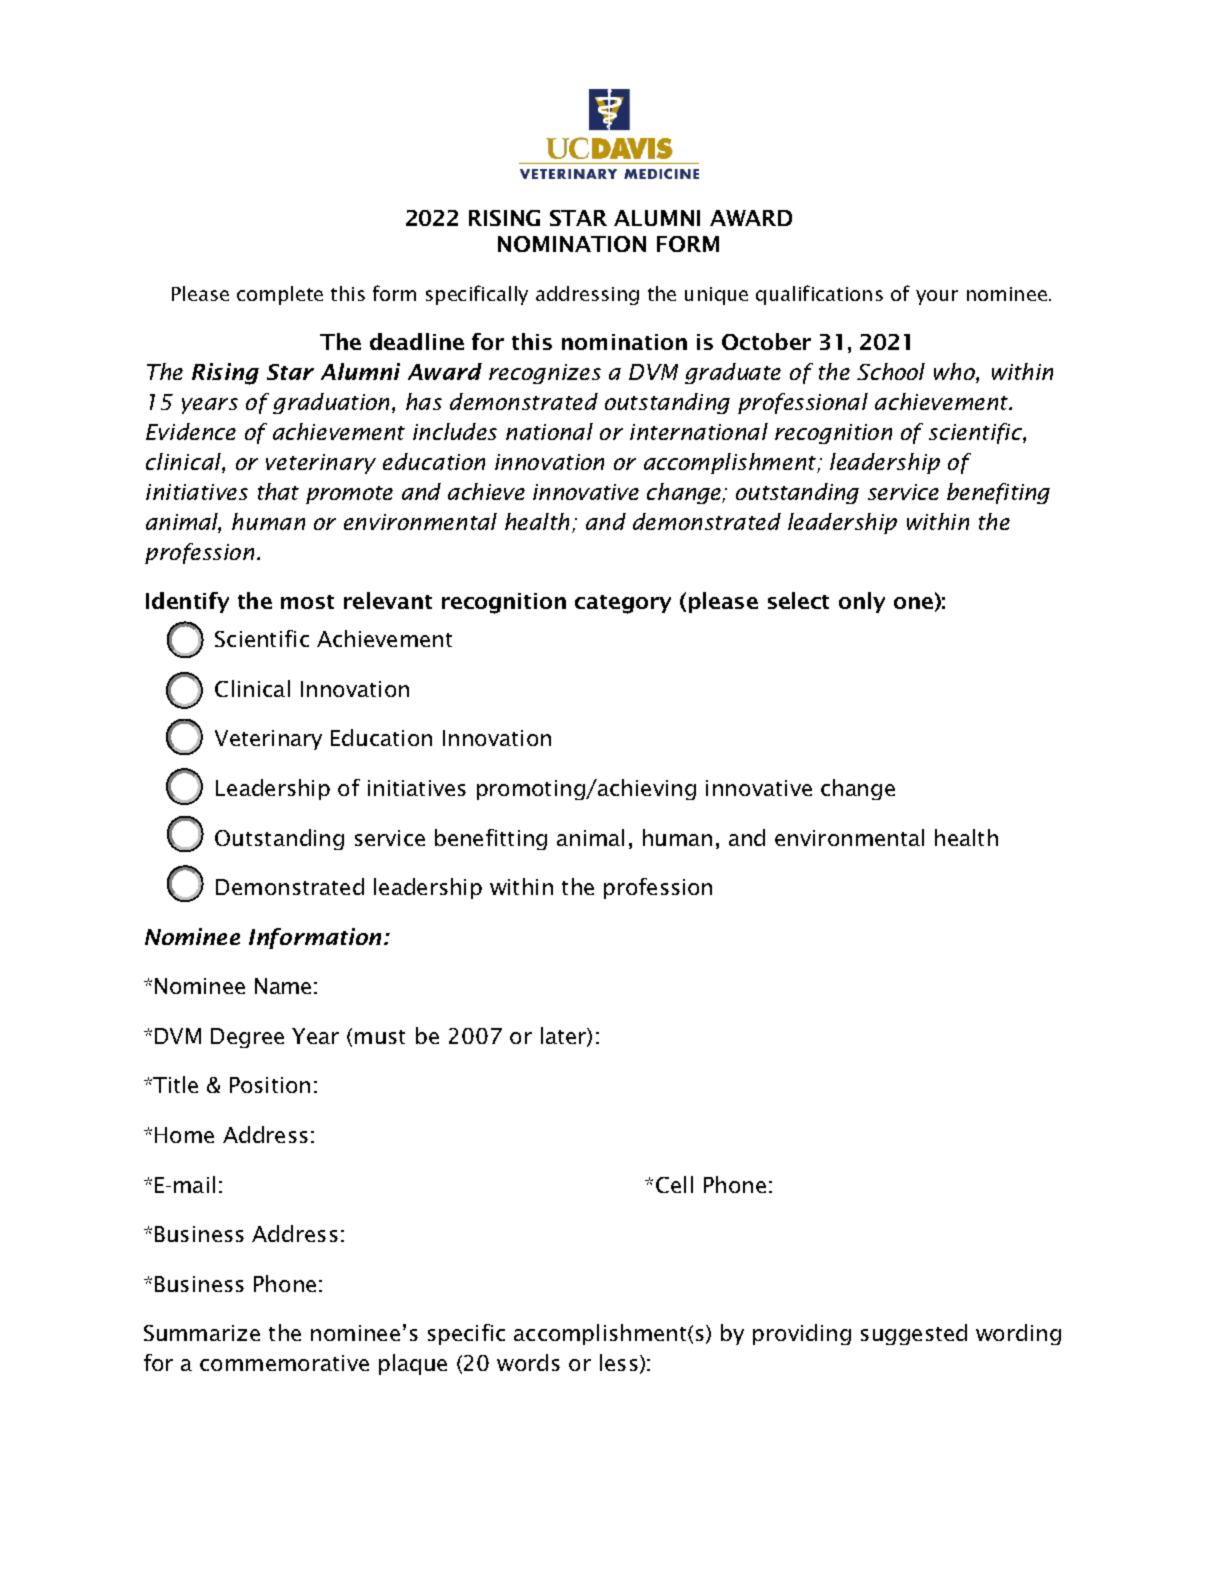 Image resolution: width=1218 pixels, height=1577 pixels. Describe the element at coordinates (380, 1037) in the image. I see `must` at that location.
